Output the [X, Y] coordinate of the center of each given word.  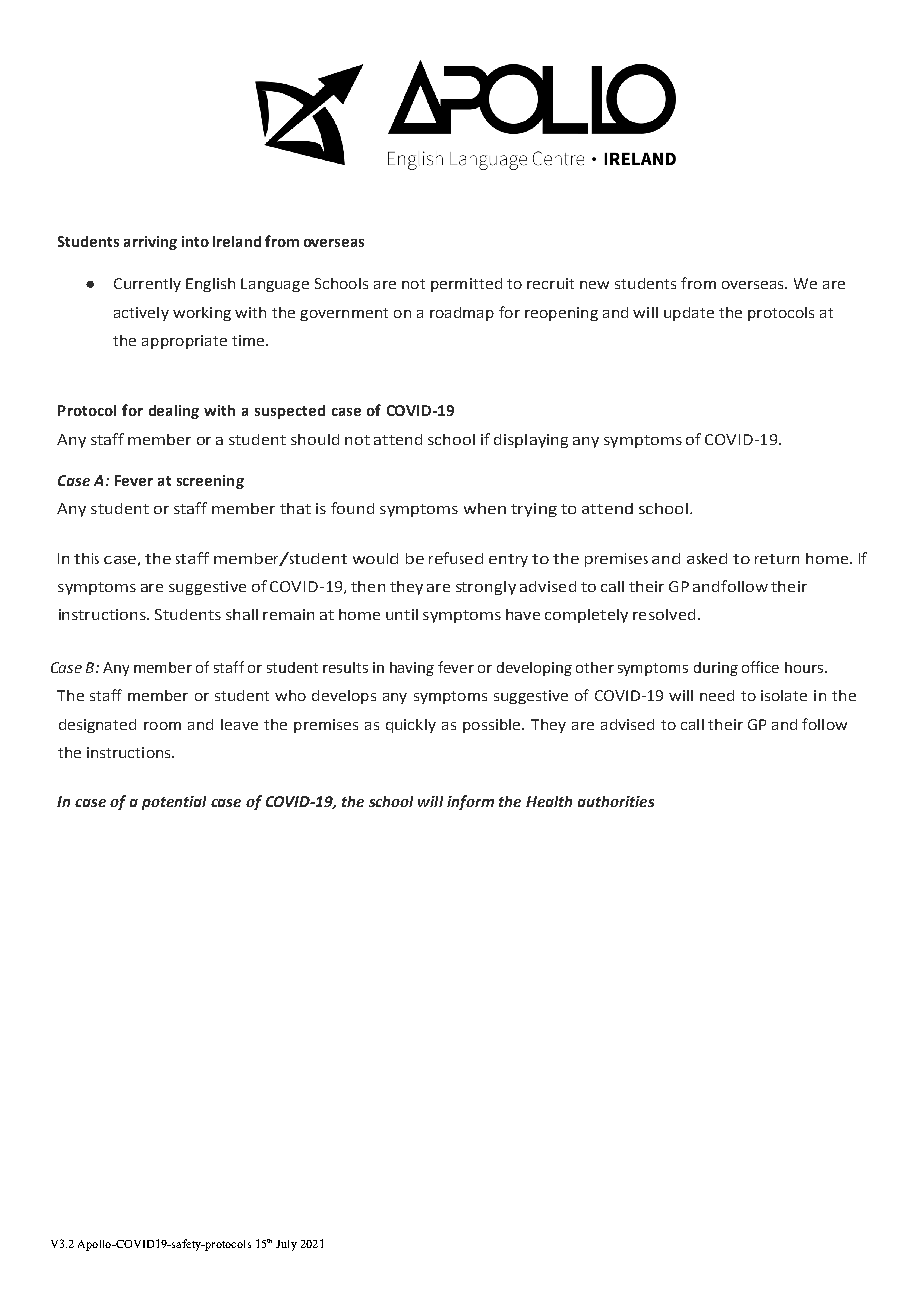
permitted [466, 285]
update [689, 314]
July [286, 1245]
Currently [147, 285]
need [717, 695]
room [162, 726]
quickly [411, 726]
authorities [616, 801]
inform [470, 802]
